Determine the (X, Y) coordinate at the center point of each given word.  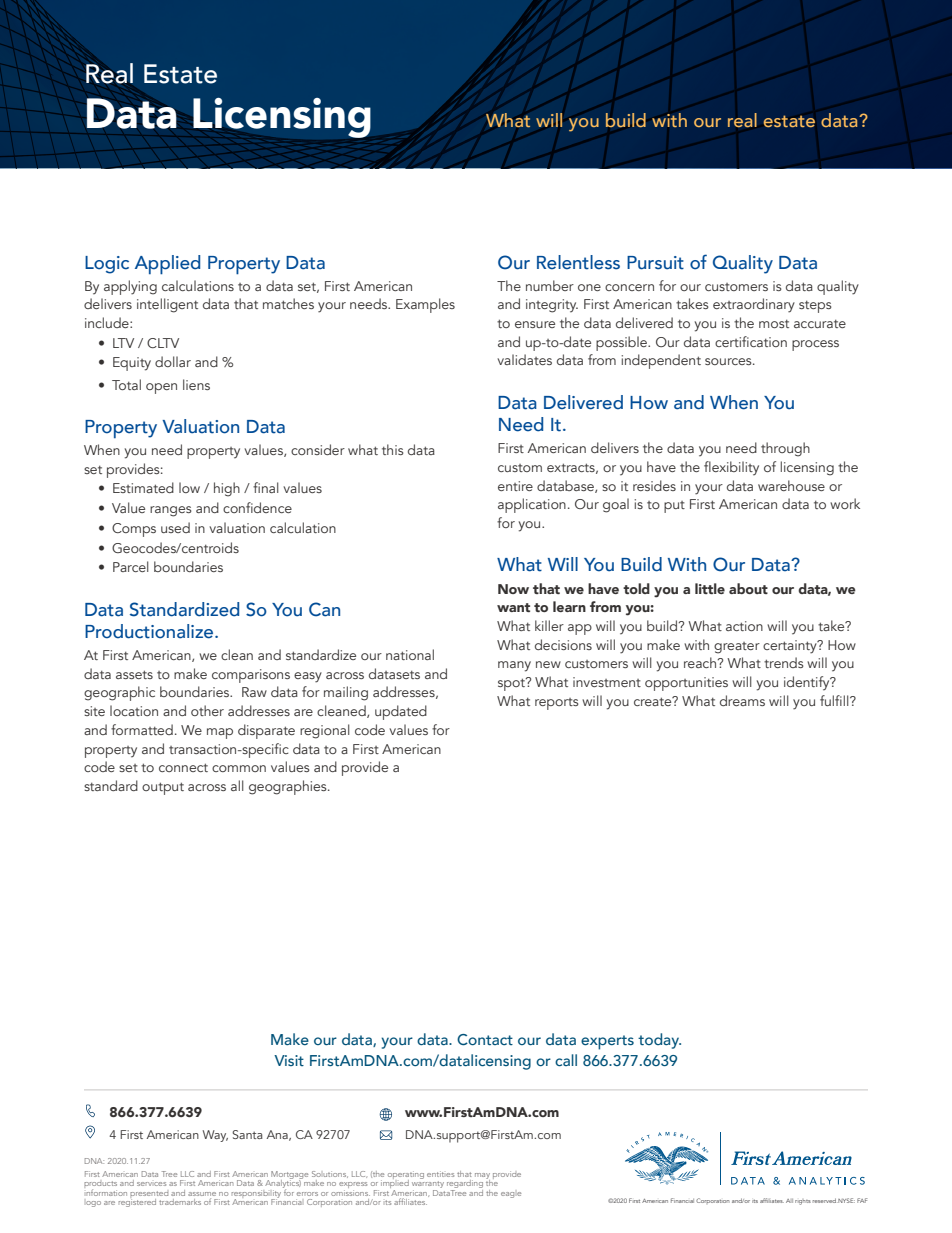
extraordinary (754, 305)
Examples (425, 305)
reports (557, 704)
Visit (289, 1060)
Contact (485, 1039)
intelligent (167, 305)
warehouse (791, 485)
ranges (171, 511)
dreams (742, 700)
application (532, 505)
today (659, 1041)
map (220, 733)
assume (202, 1194)
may (482, 1177)
